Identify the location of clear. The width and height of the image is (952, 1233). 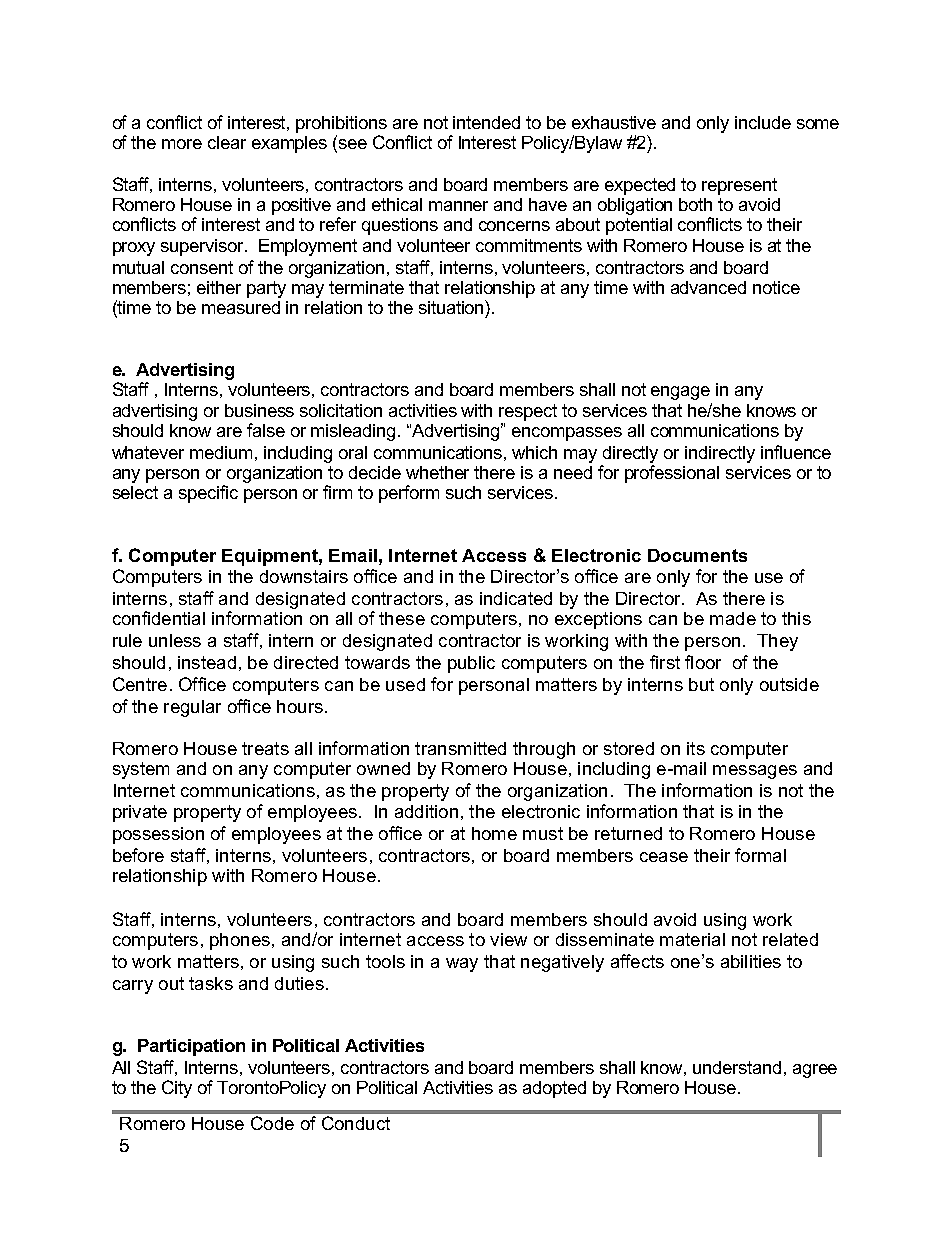
(227, 142).
